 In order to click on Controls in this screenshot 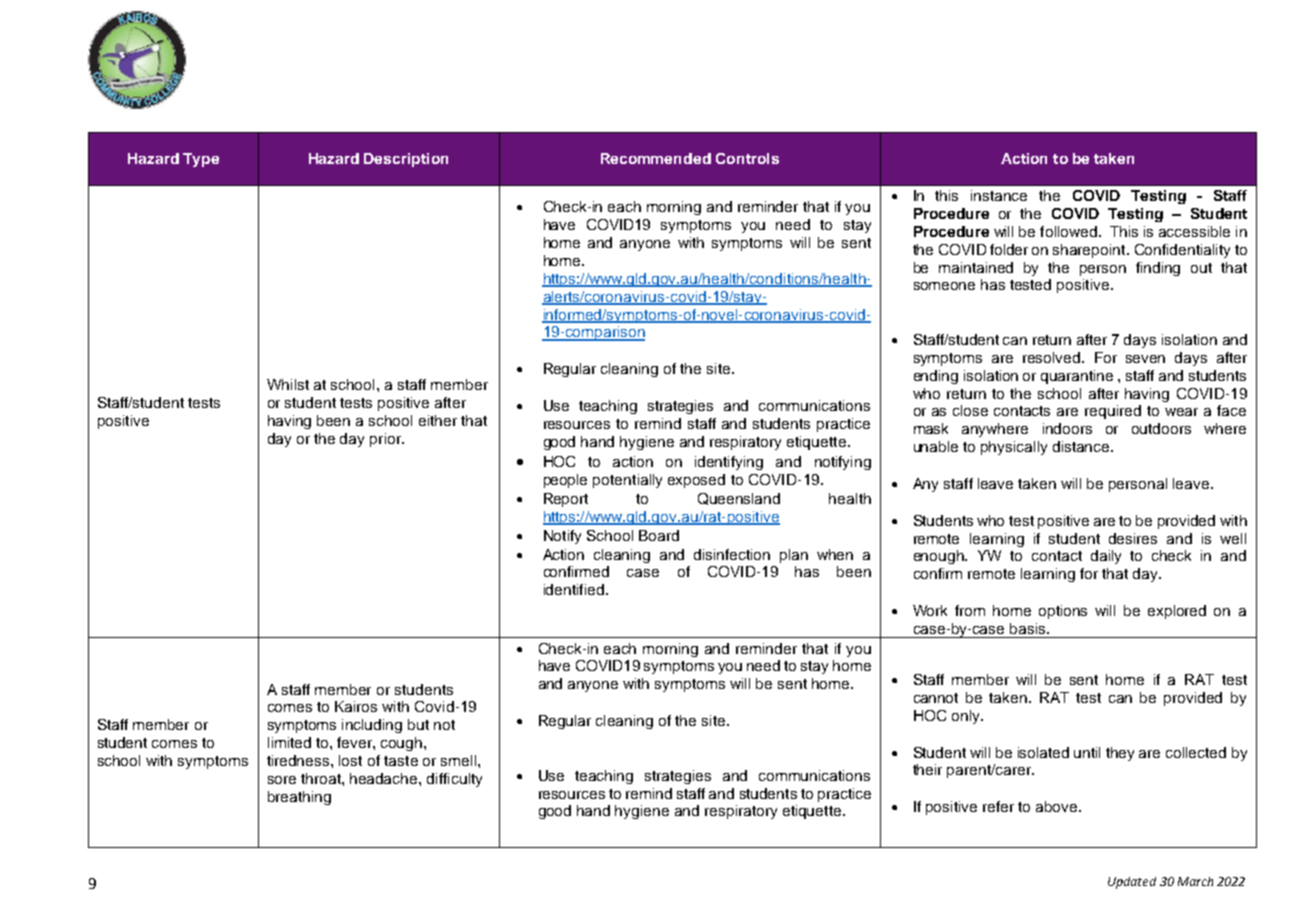, I will do `click(747, 158)`.
